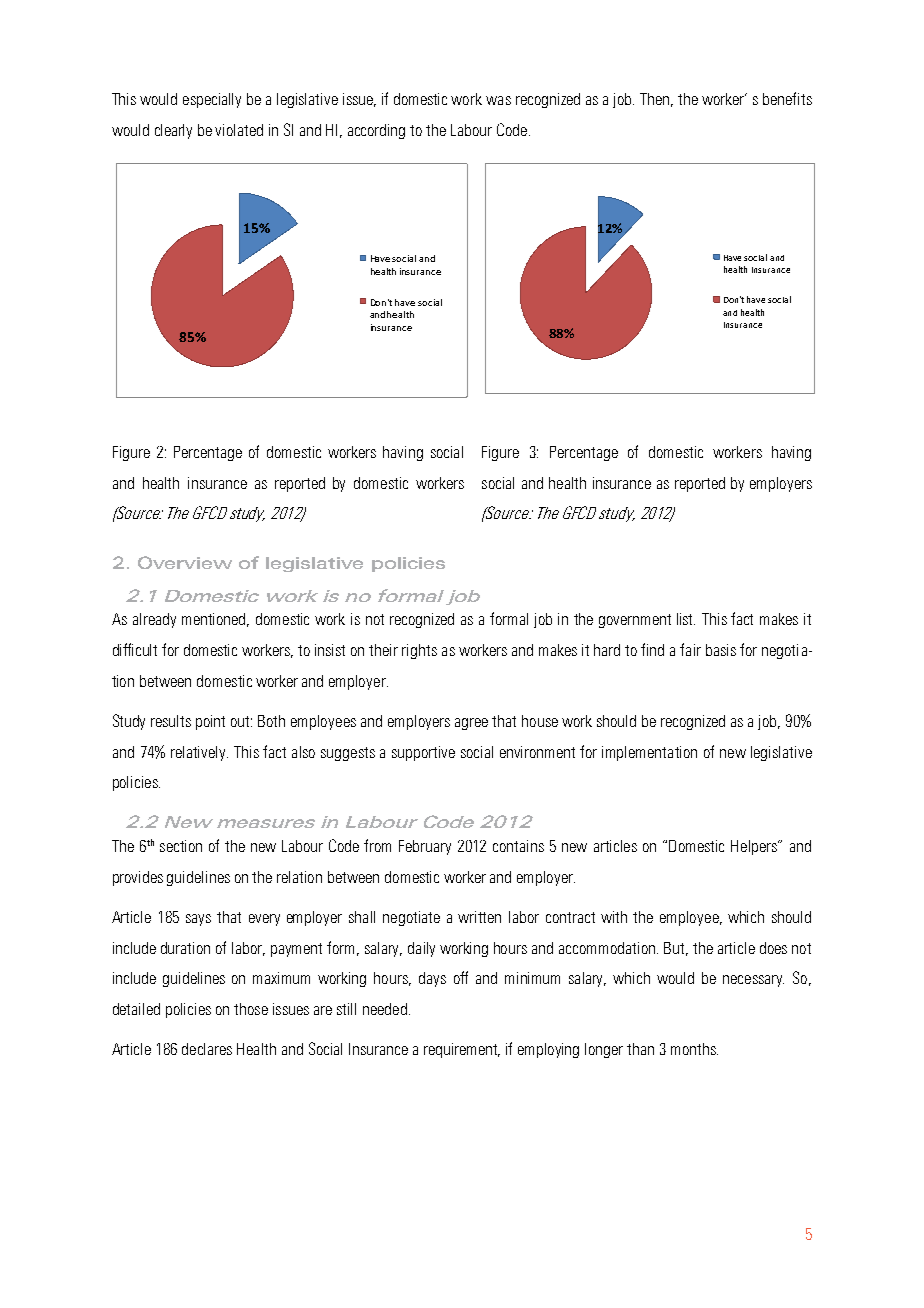 This page has width=924, height=1308. I want to click on list, so click(686, 619).
